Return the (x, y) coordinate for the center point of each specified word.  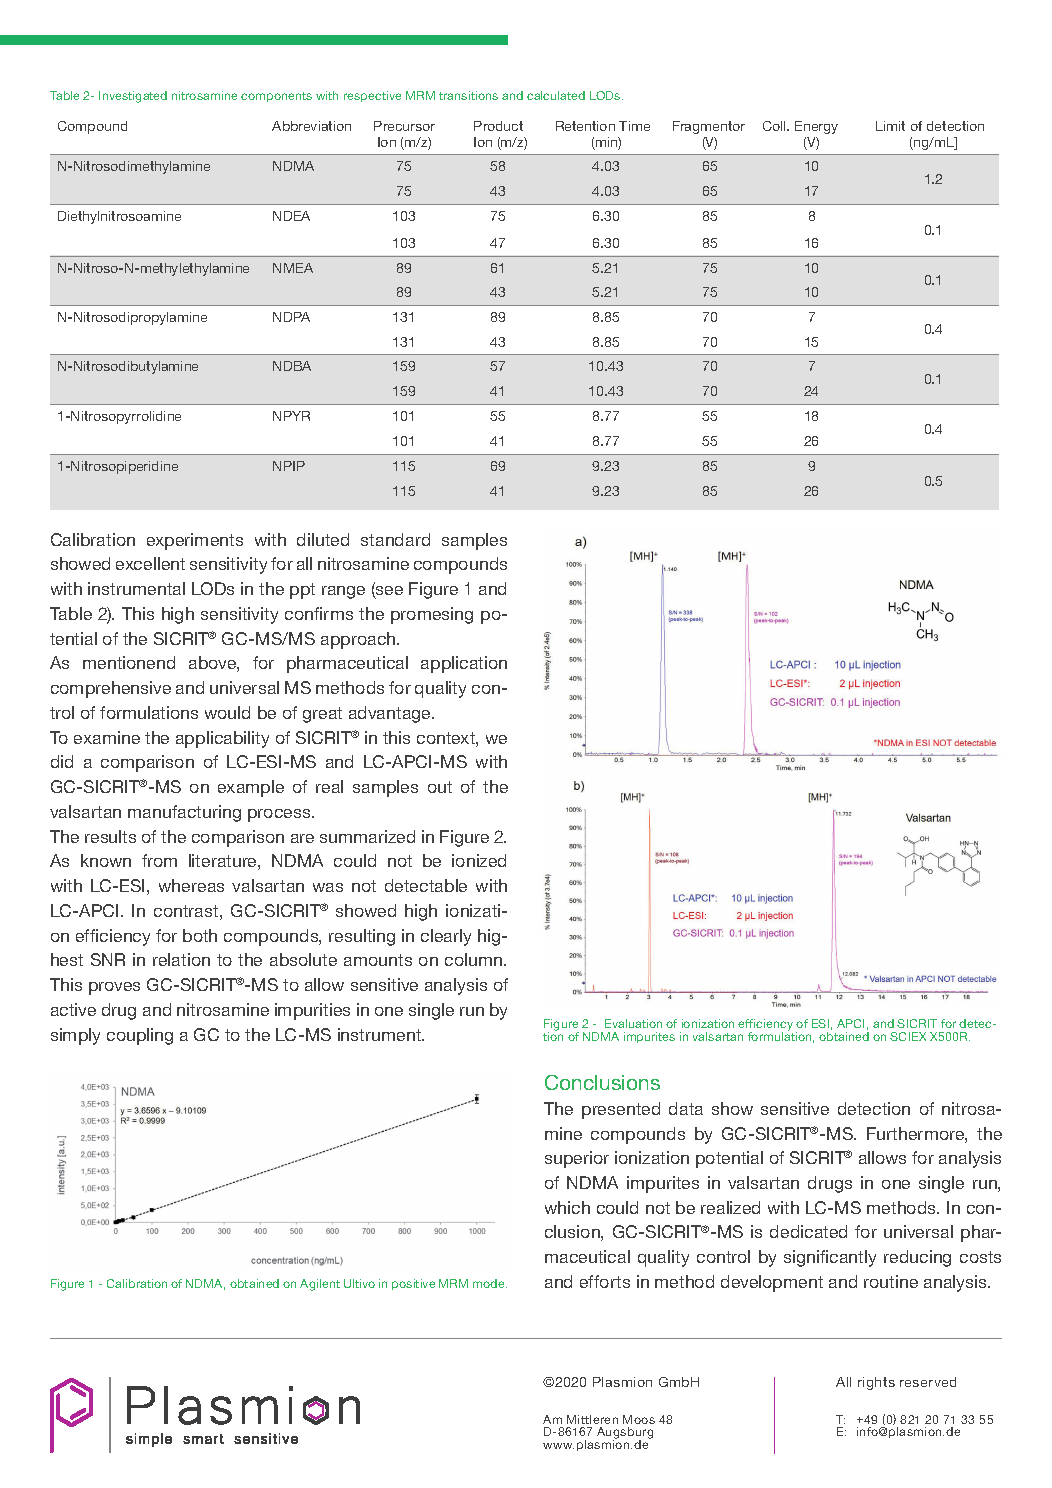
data (686, 1108)
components (276, 97)
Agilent (320, 1285)
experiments (195, 541)
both (200, 935)
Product (498, 126)
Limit (890, 126)
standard (395, 539)
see (388, 592)
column (475, 959)
